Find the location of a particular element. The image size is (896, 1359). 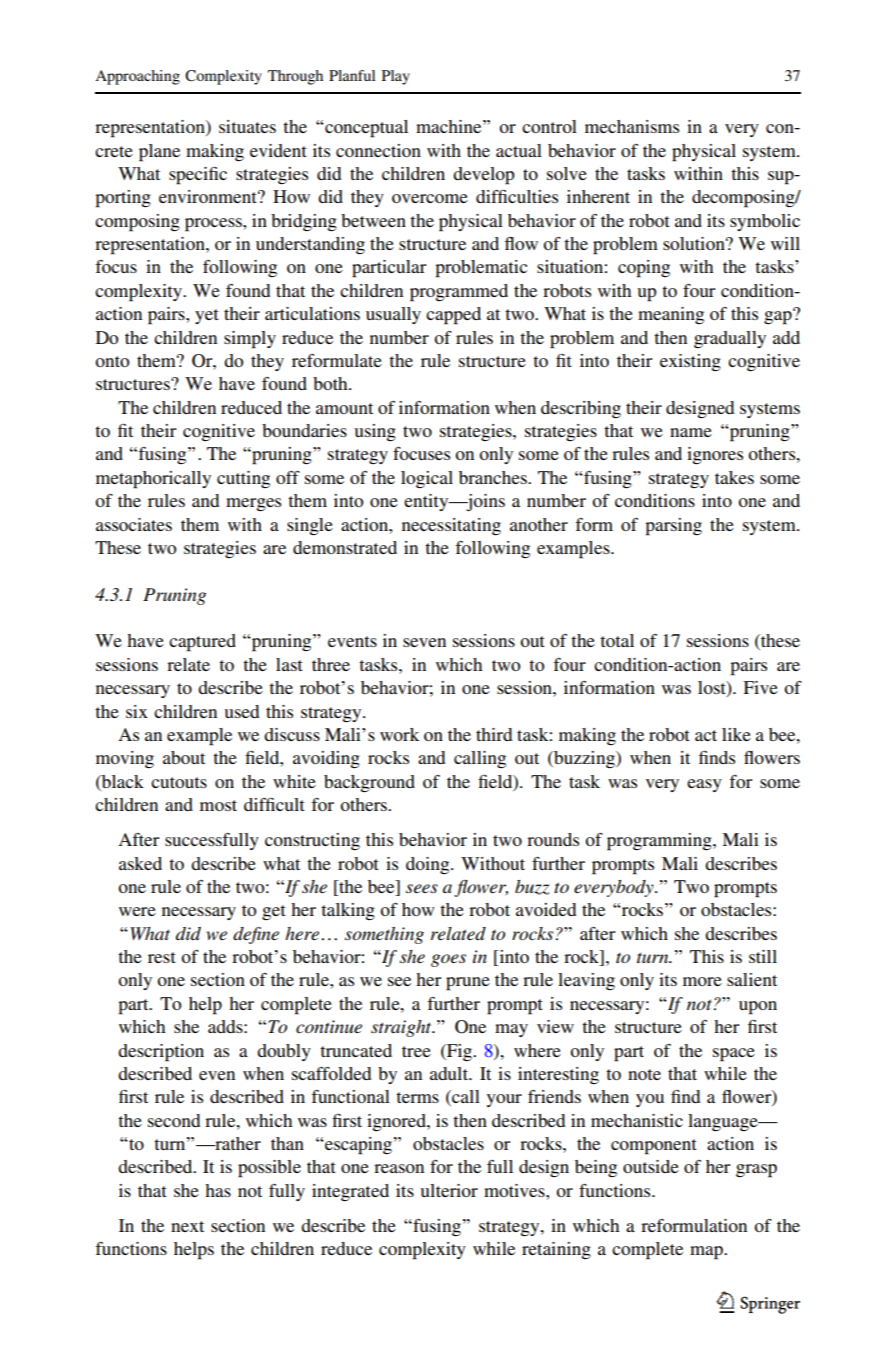

cutouts is located at coordinates (179, 782).
